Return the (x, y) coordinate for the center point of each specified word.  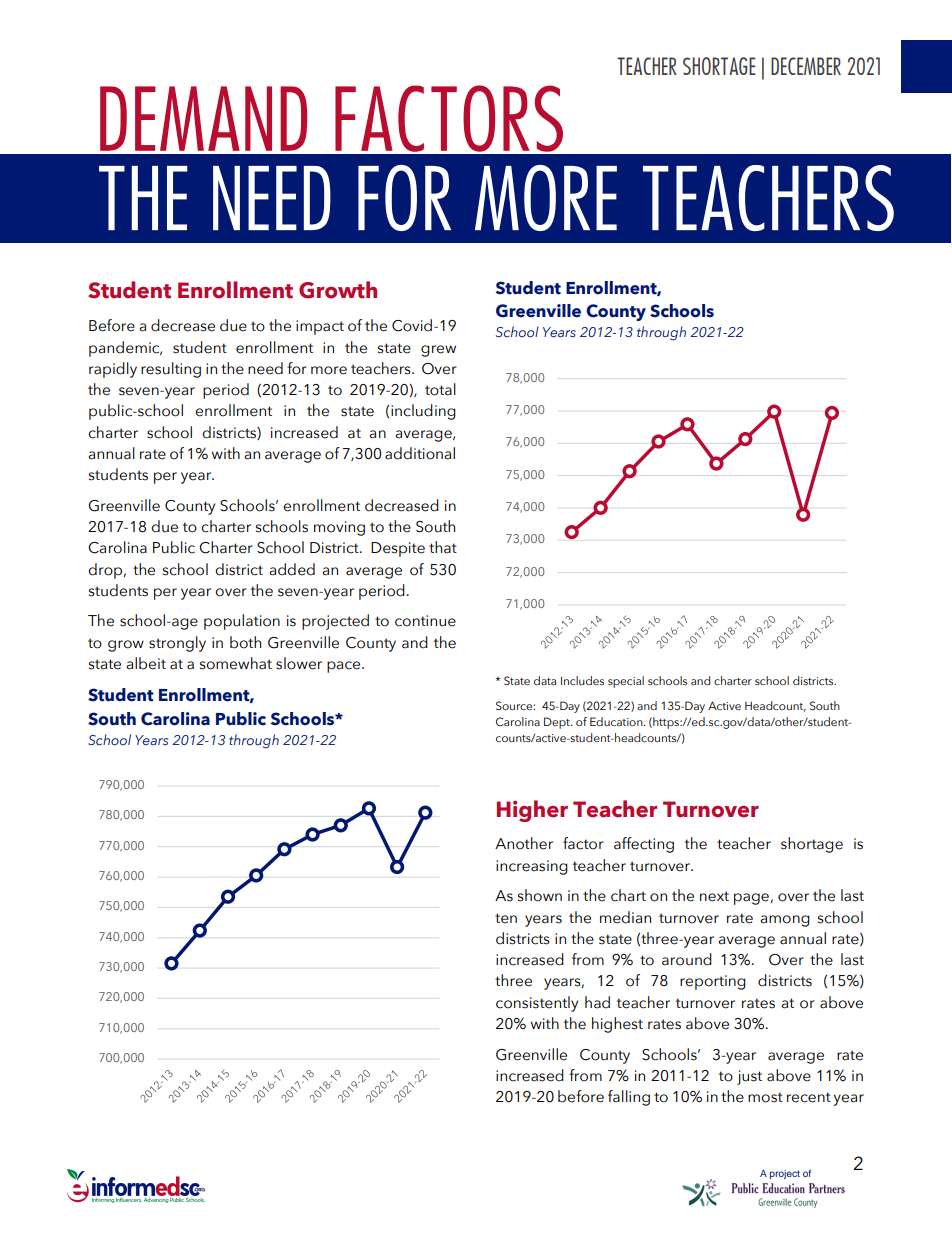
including (423, 412)
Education (617, 721)
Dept (558, 723)
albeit (146, 663)
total (440, 389)
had (597, 1002)
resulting (171, 370)
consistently (537, 1004)
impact (320, 327)
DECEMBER (806, 66)
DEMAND (203, 118)
